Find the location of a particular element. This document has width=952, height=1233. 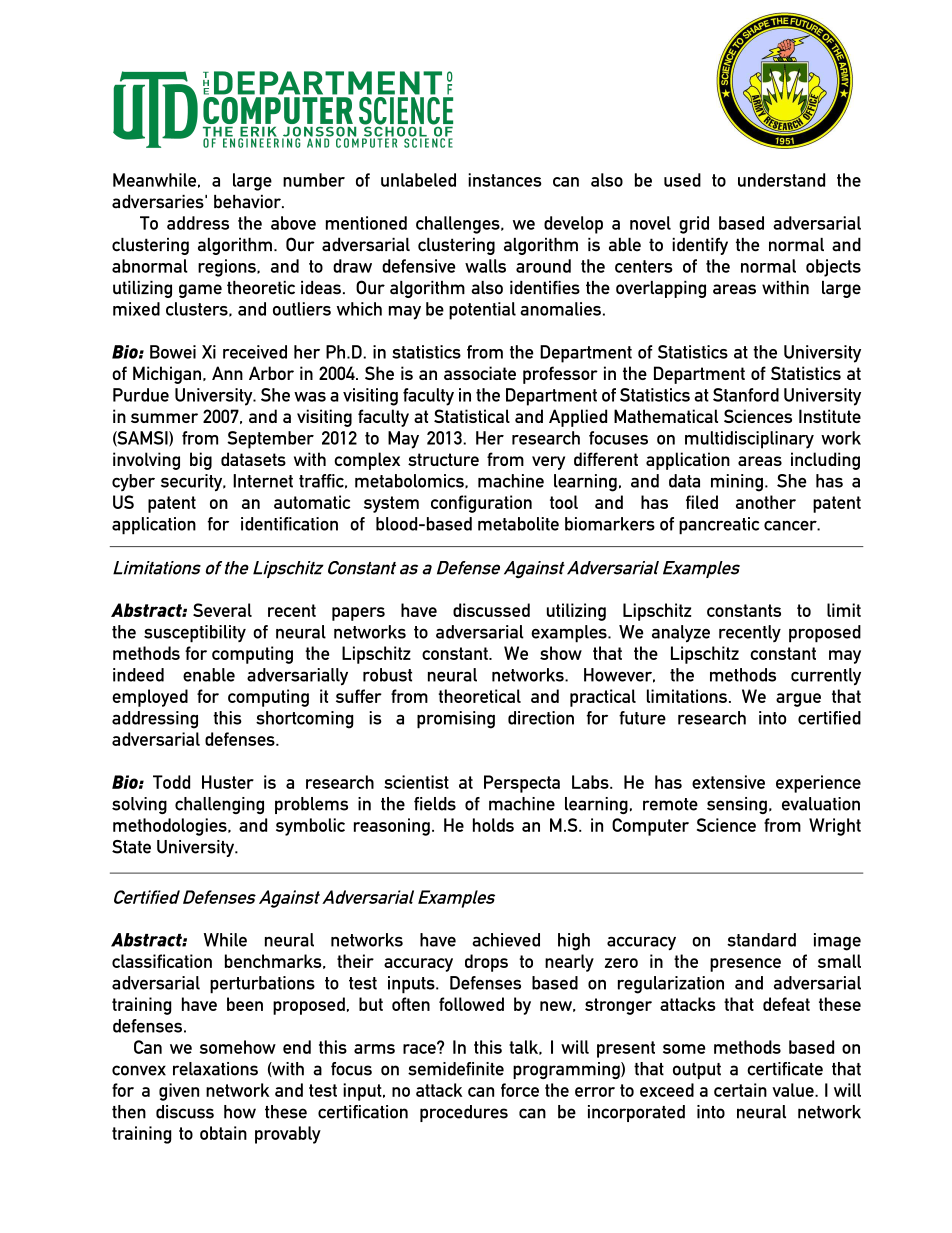

challenging is located at coordinates (219, 805).
